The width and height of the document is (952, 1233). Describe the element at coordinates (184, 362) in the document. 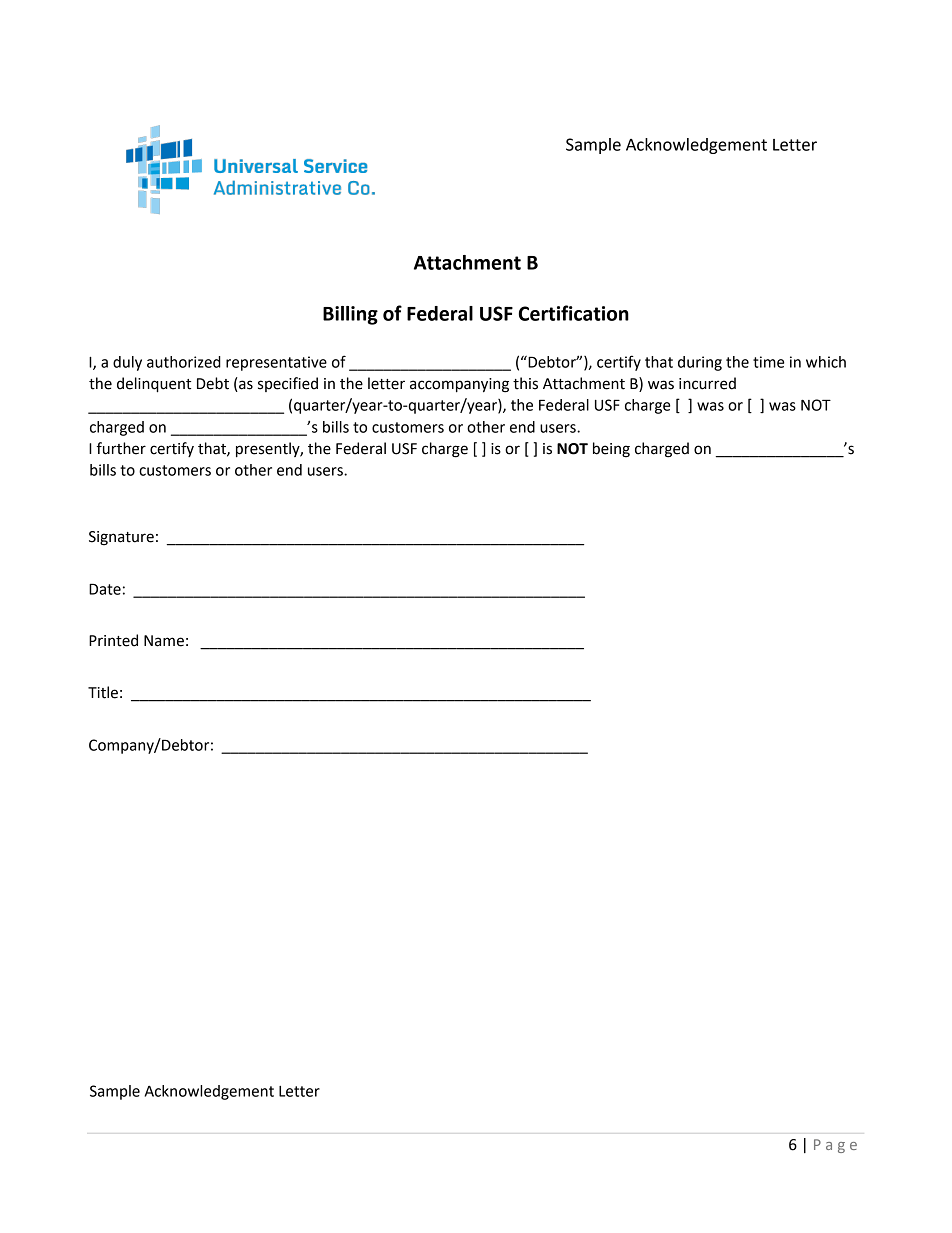

I see `authorized` at that location.
